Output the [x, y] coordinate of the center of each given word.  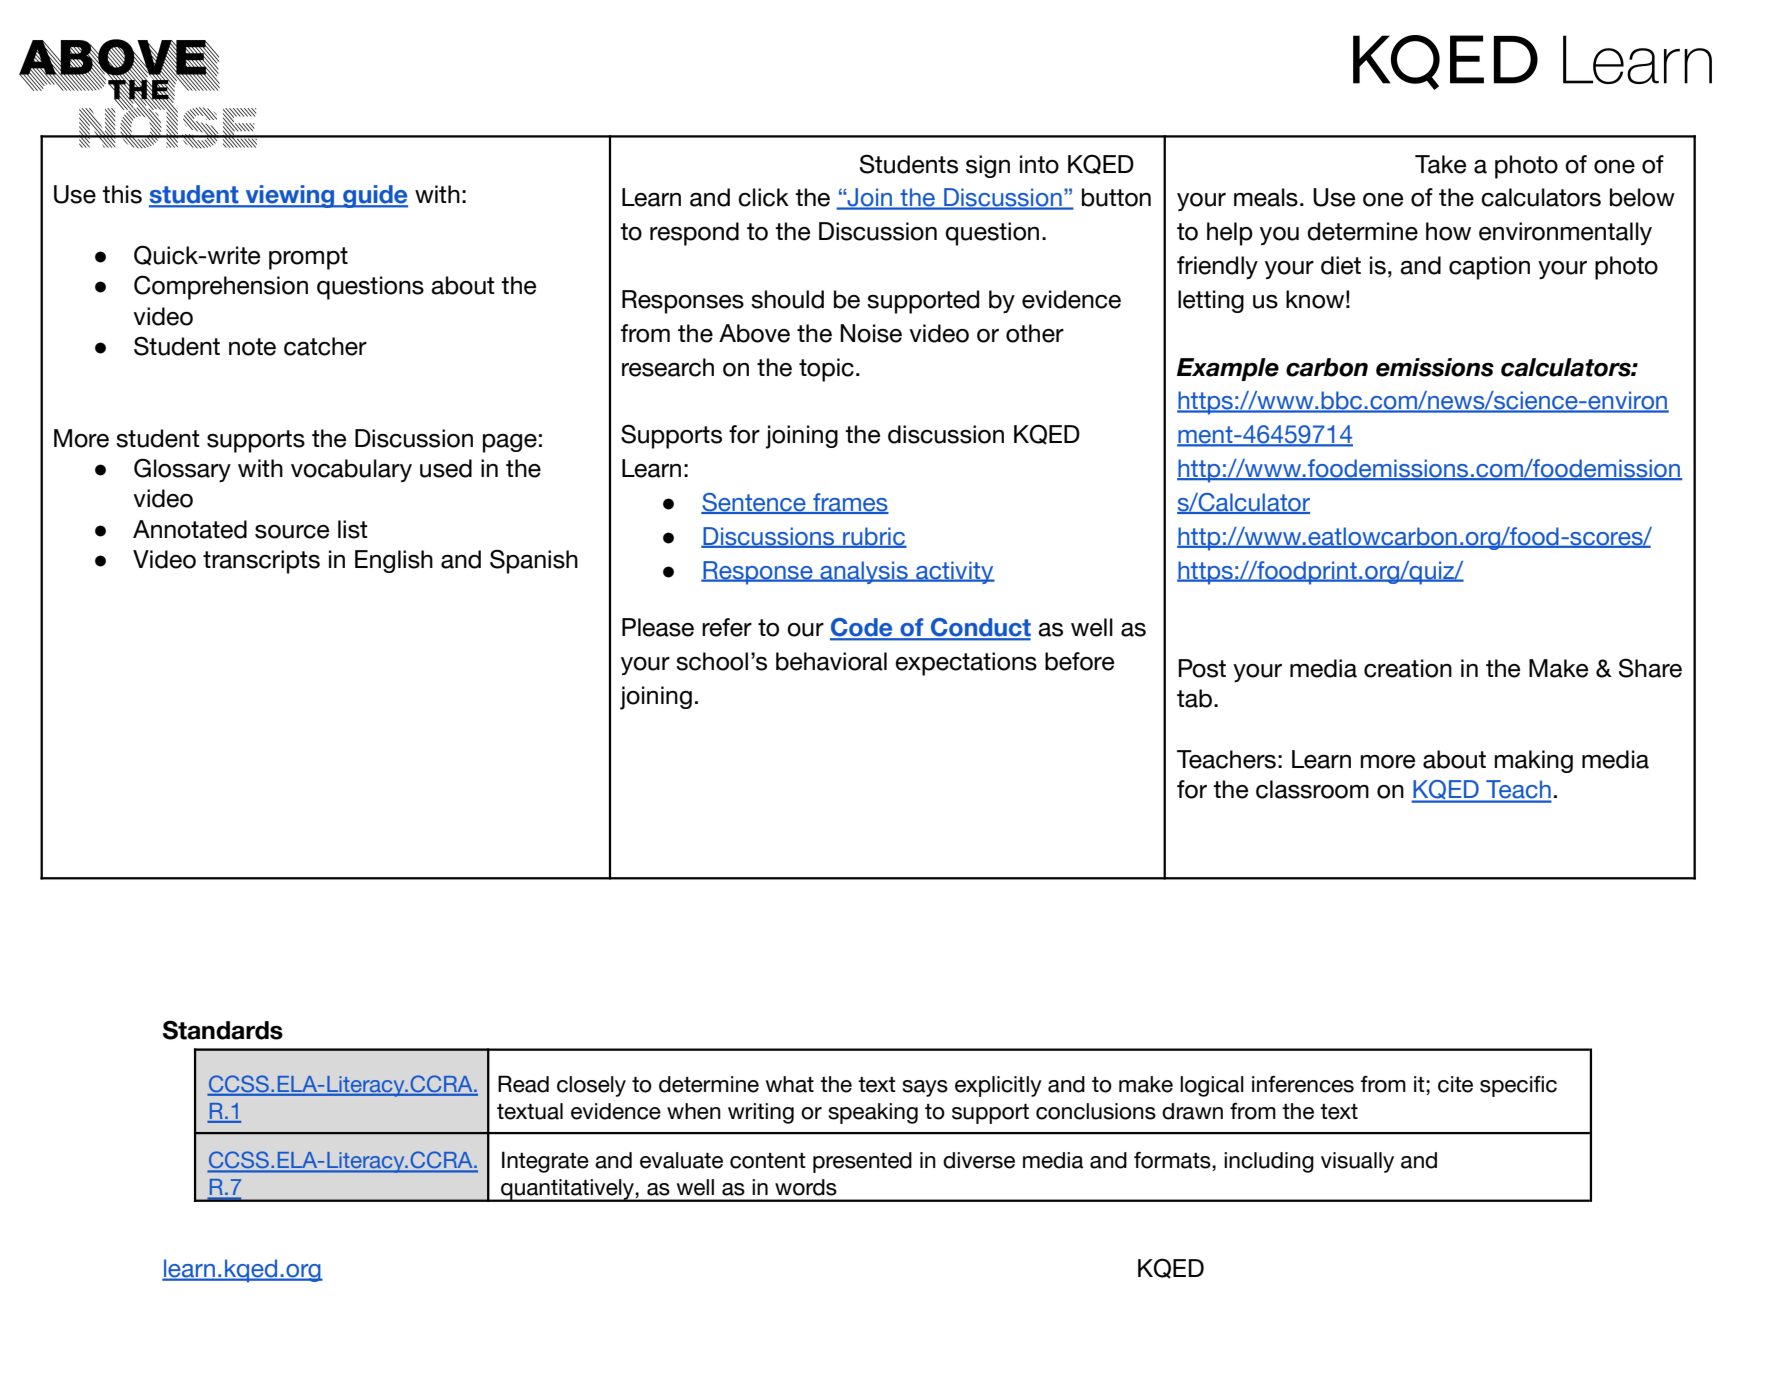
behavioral [831, 661]
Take [1440, 164]
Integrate [545, 1162]
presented [862, 1162]
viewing [290, 196]
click [763, 197]
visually [1357, 1162]
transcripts [261, 562]
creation [1408, 668]
